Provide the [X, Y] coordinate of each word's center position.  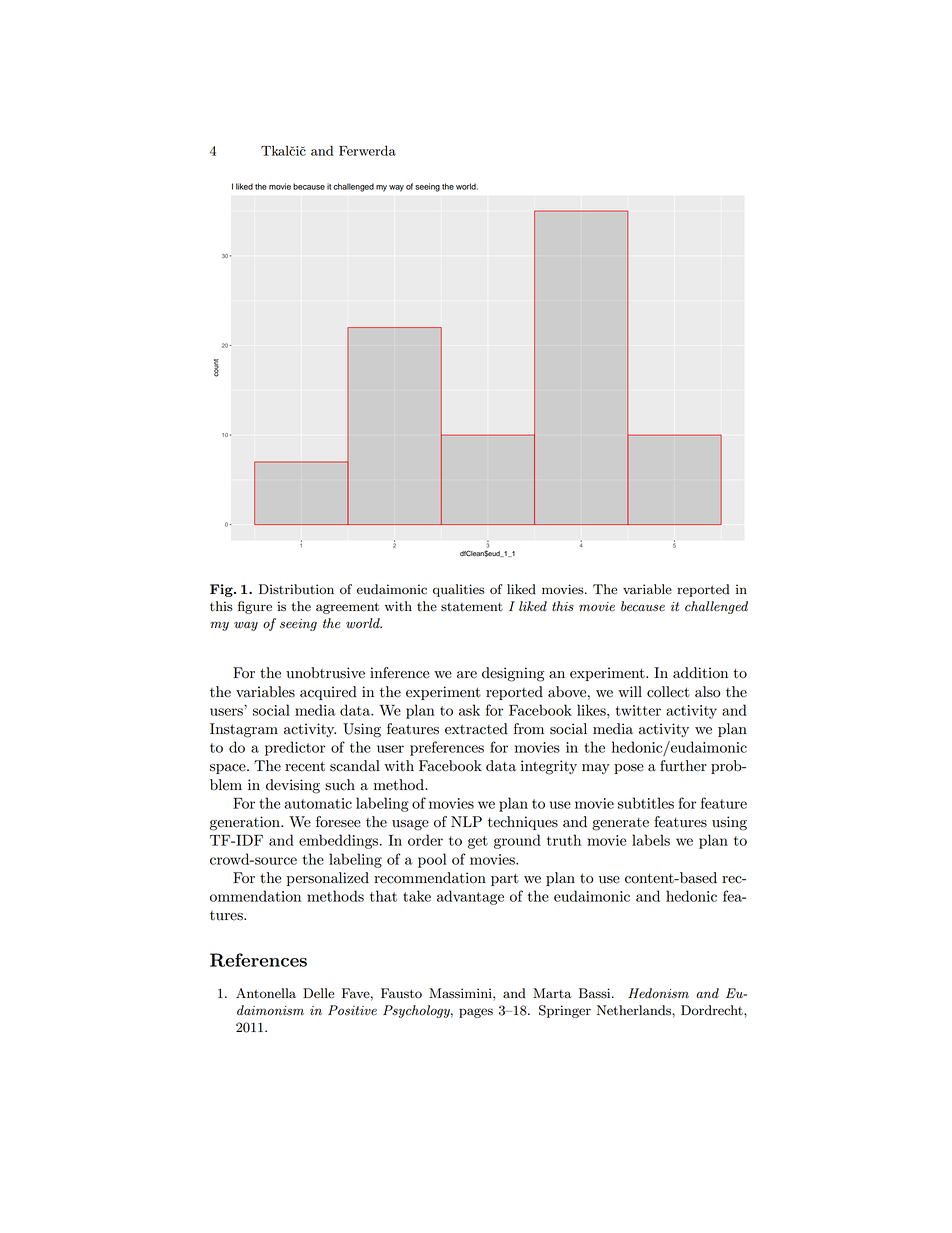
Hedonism [658, 993]
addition [700, 673]
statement [472, 607]
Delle [318, 993]
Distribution [296, 589]
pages [476, 1013]
